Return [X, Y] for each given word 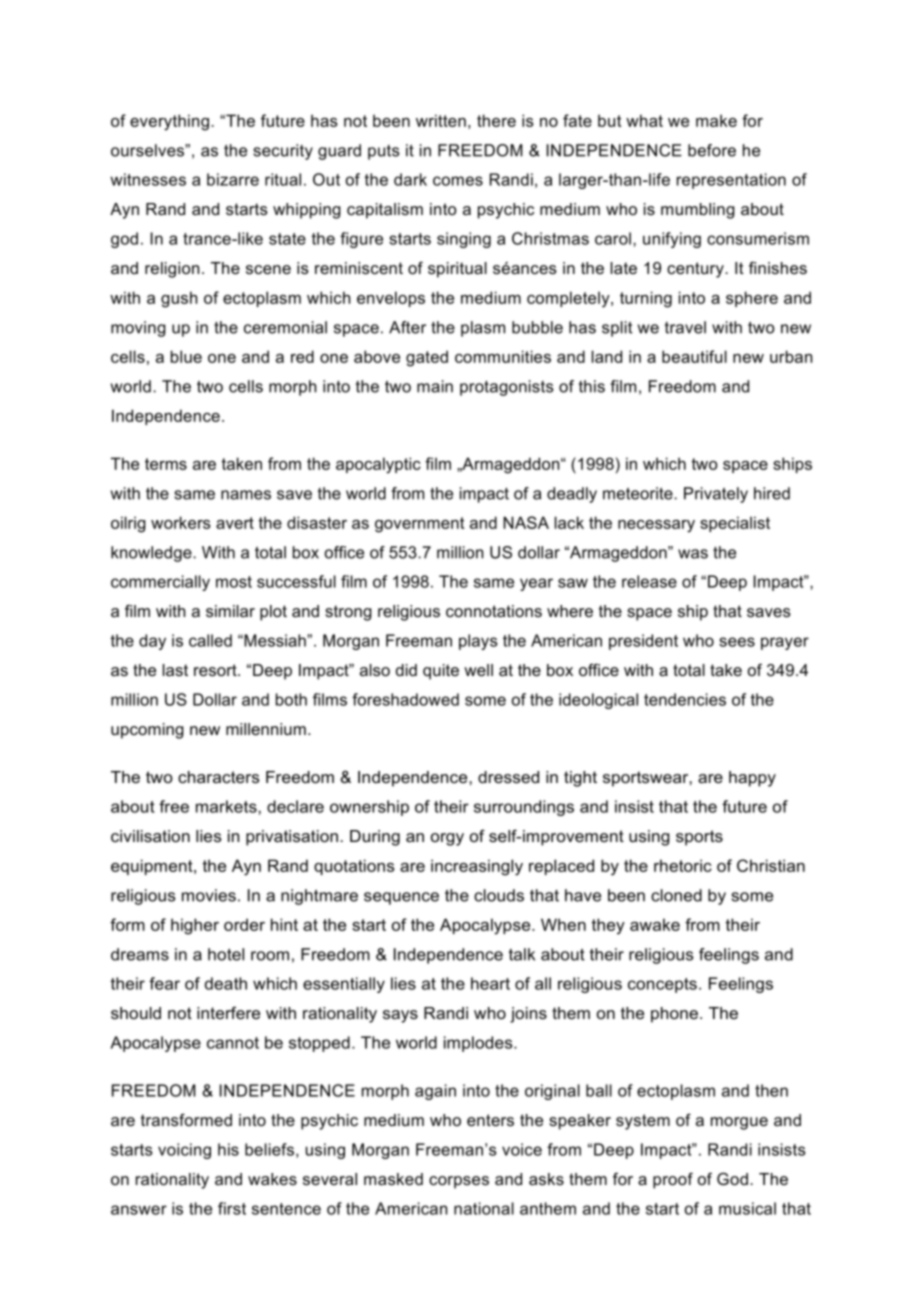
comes [458, 181]
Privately [716, 495]
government [419, 525]
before [712, 150]
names [246, 495]
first [232, 1208]
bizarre [233, 179]
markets [227, 806]
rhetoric [683, 865]
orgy [447, 839]
